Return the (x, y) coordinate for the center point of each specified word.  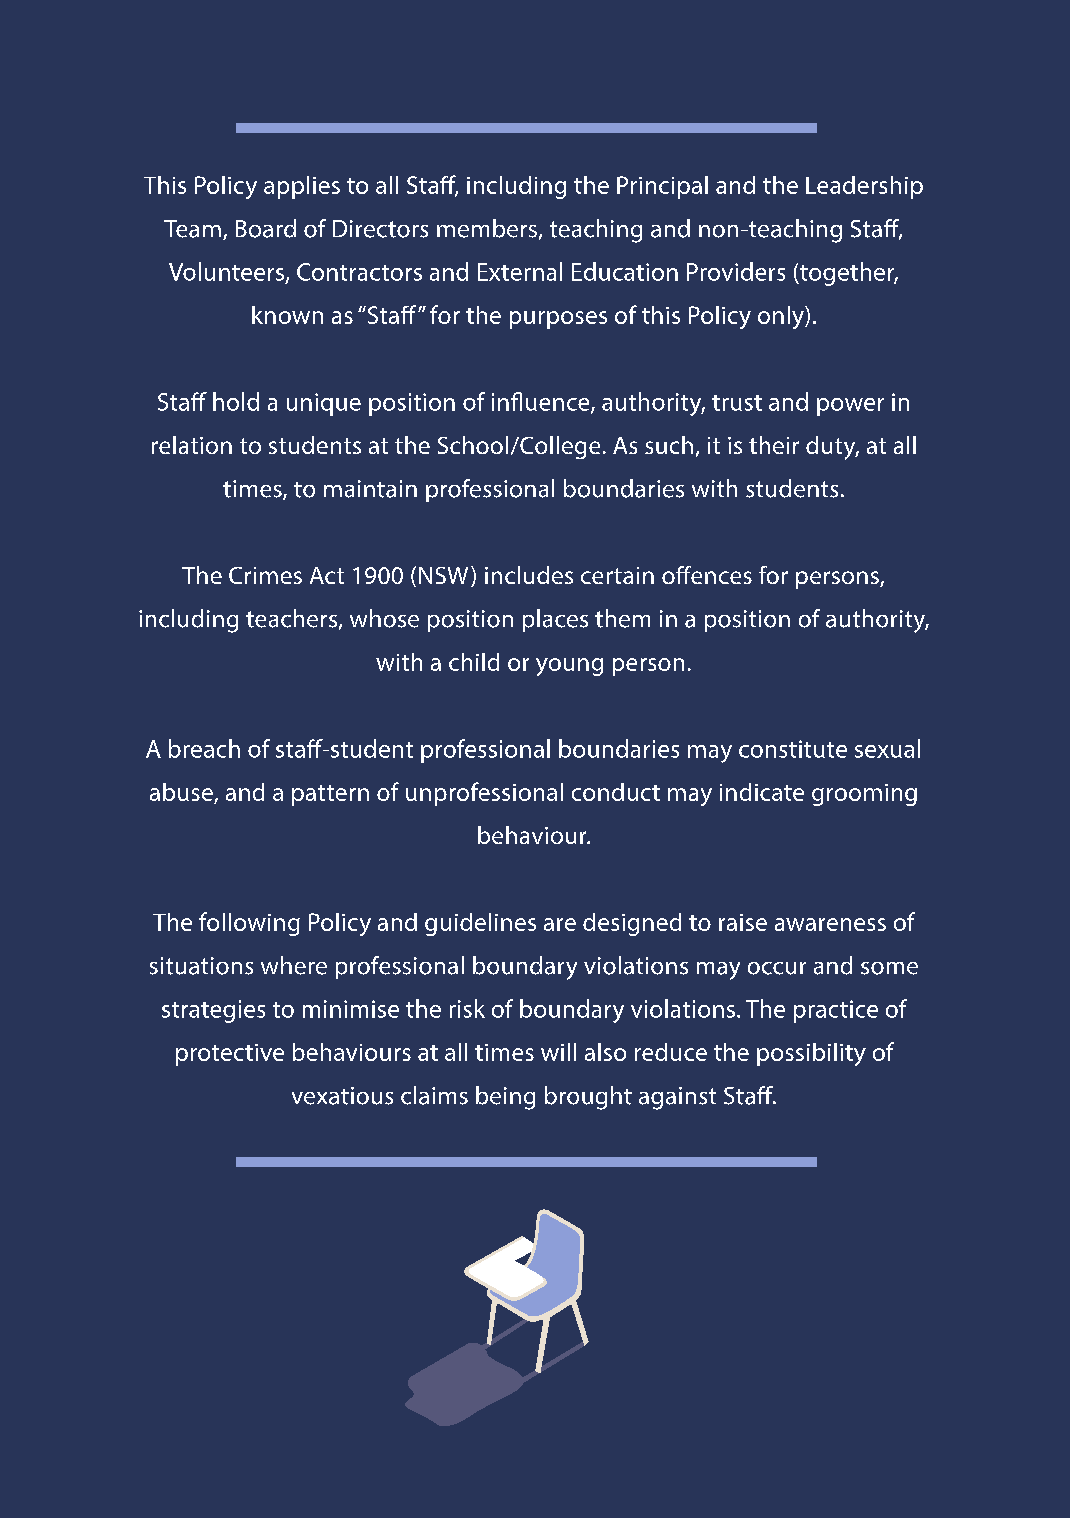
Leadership (864, 187)
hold (236, 401)
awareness (830, 924)
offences (707, 575)
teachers (291, 618)
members (487, 228)
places (555, 620)
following (249, 924)
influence (542, 402)
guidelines (480, 924)
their (774, 445)
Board (266, 228)
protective (230, 1055)
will (558, 1052)
